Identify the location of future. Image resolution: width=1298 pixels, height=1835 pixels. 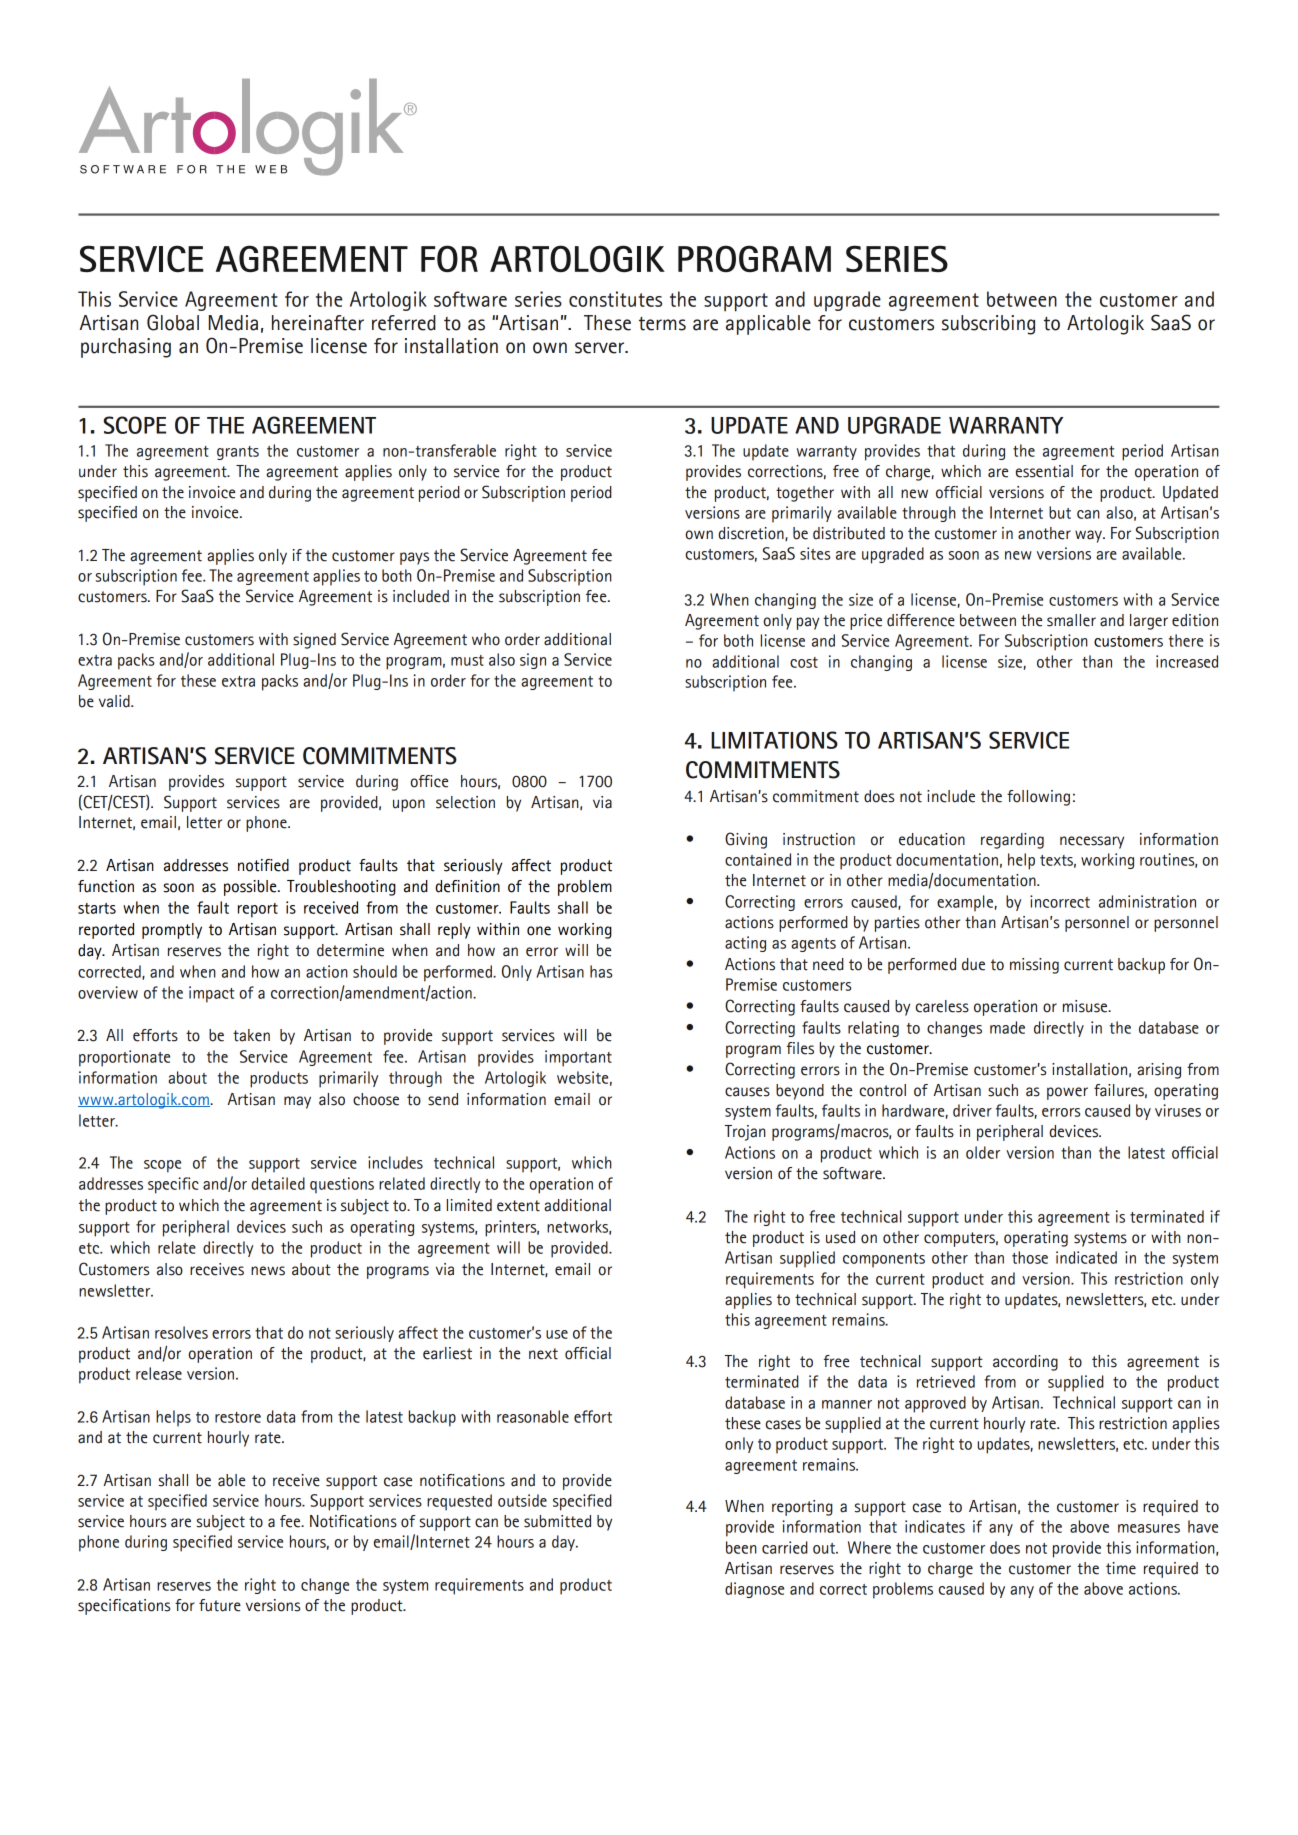
(220, 1605).
